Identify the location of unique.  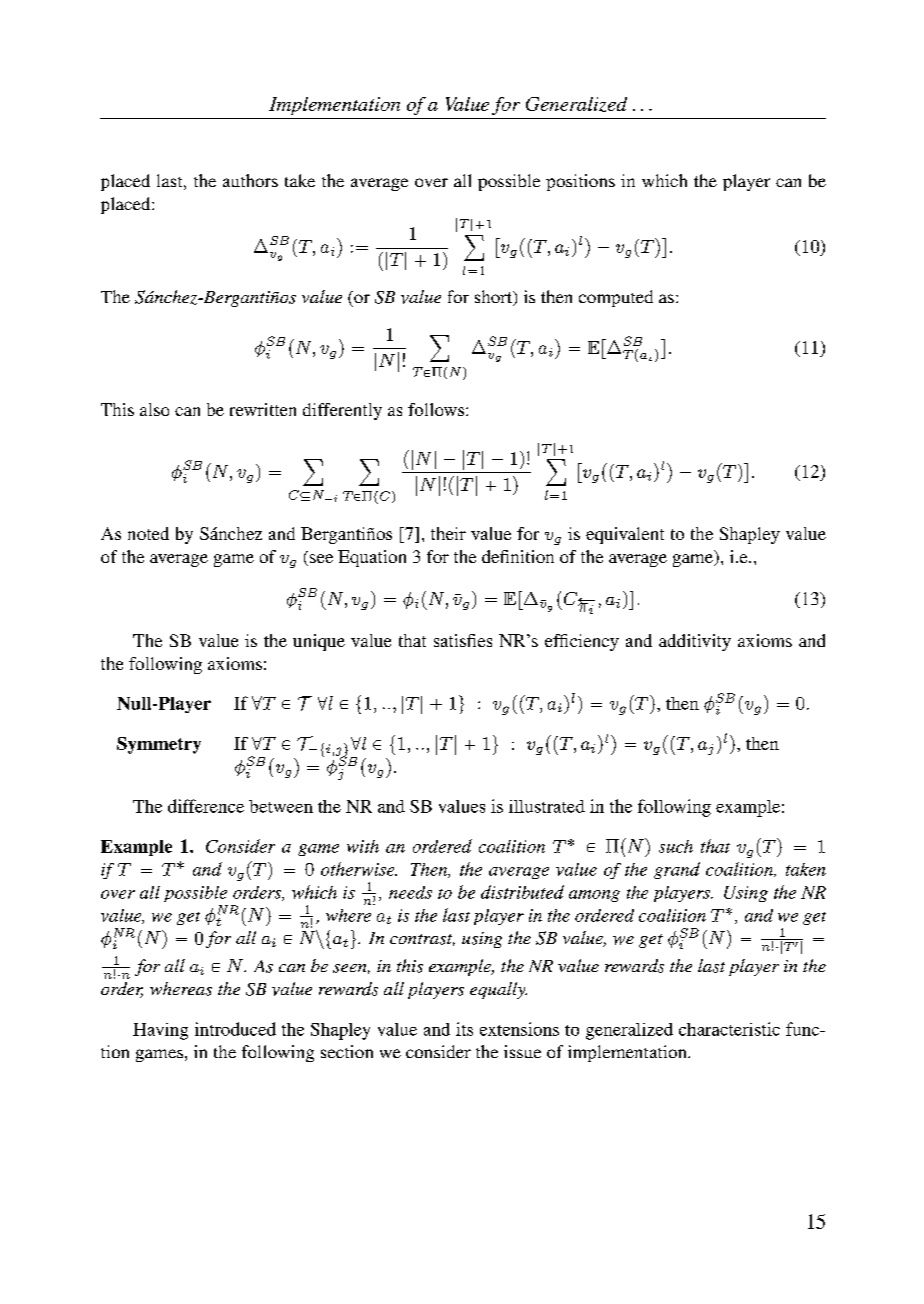
(319, 642).
